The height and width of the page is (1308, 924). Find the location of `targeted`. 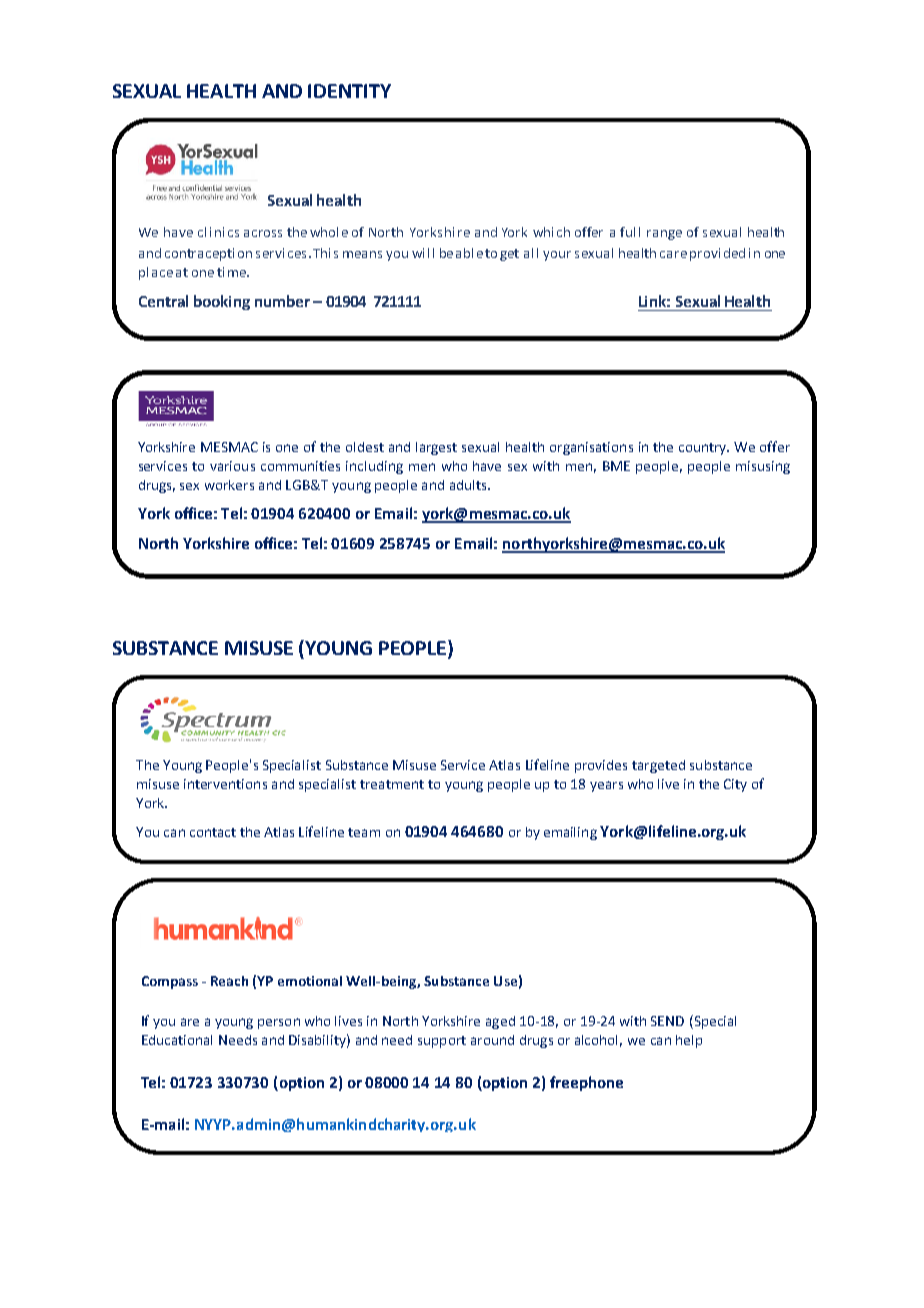

targeted is located at coordinates (658, 766).
